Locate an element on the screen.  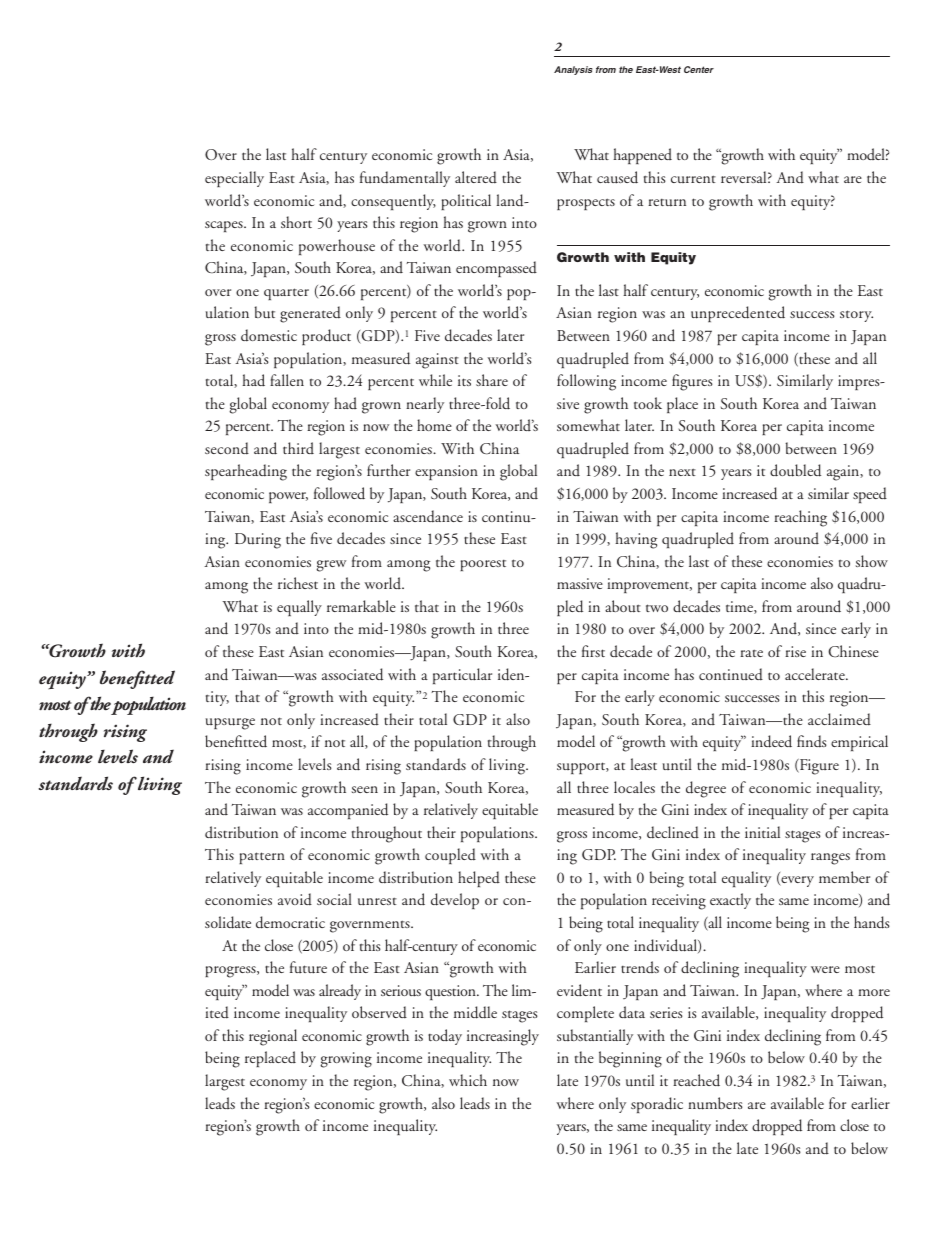
especially is located at coordinates (234, 179).
